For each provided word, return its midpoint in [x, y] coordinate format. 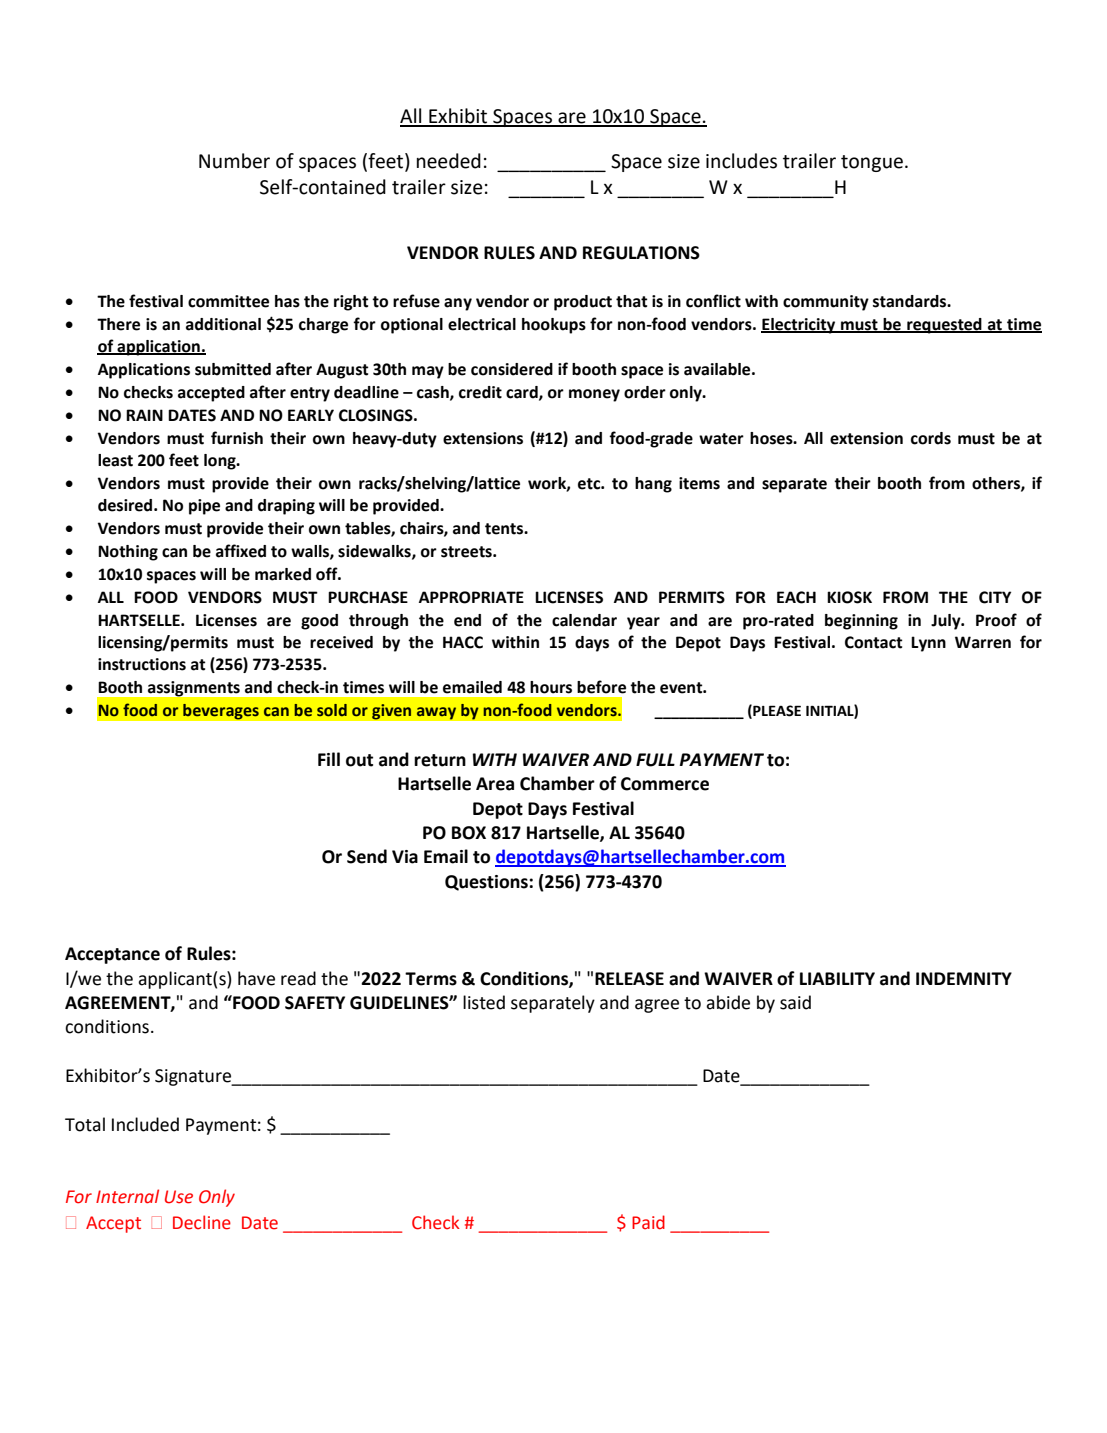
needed [449, 161]
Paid [648, 1222]
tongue [872, 163]
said [795, 1002]
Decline [202, 1222]
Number [234, 161]
